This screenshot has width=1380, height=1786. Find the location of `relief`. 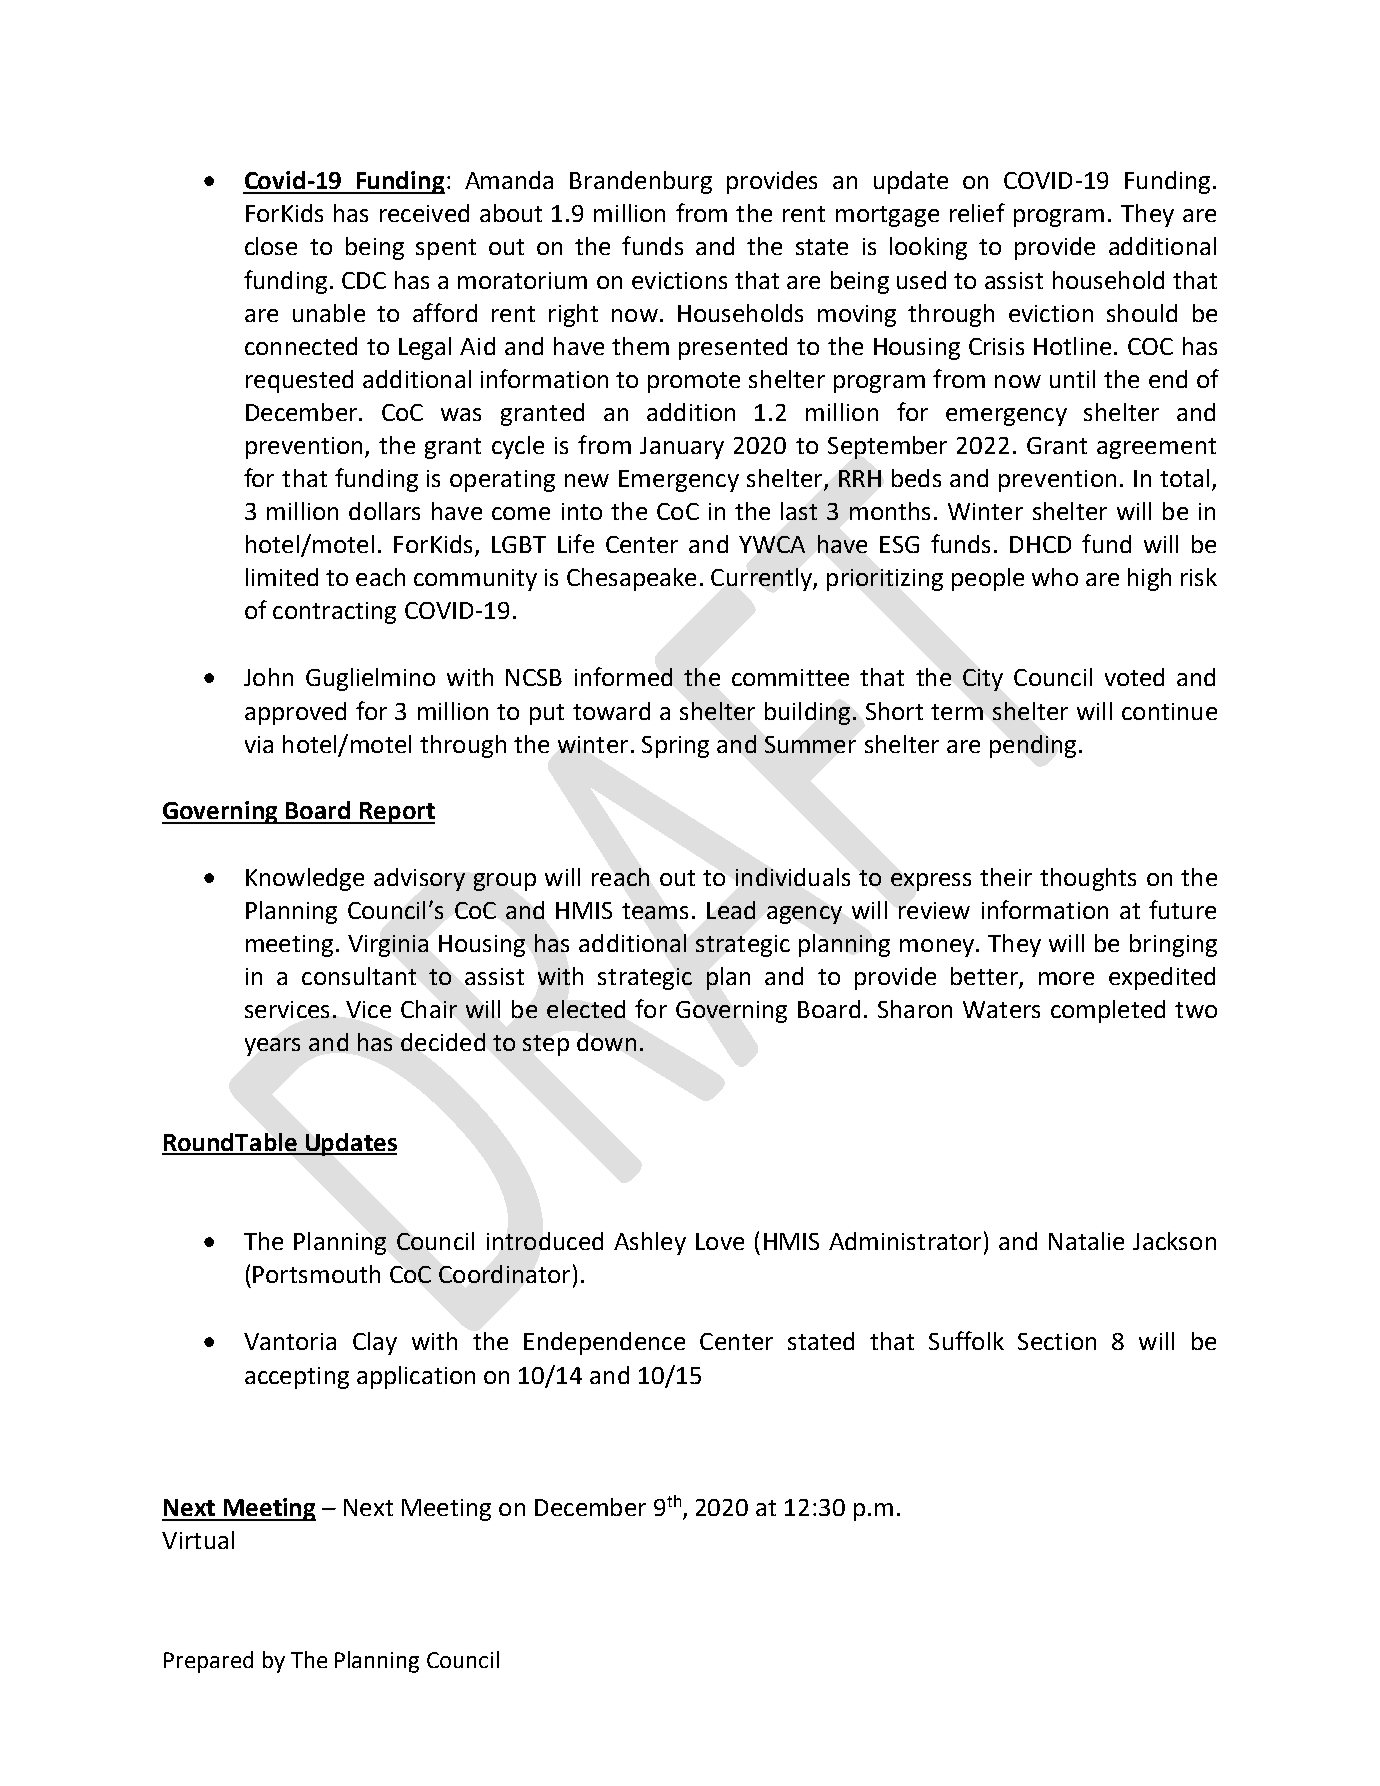

relief is located at coordinates (977, 212).
